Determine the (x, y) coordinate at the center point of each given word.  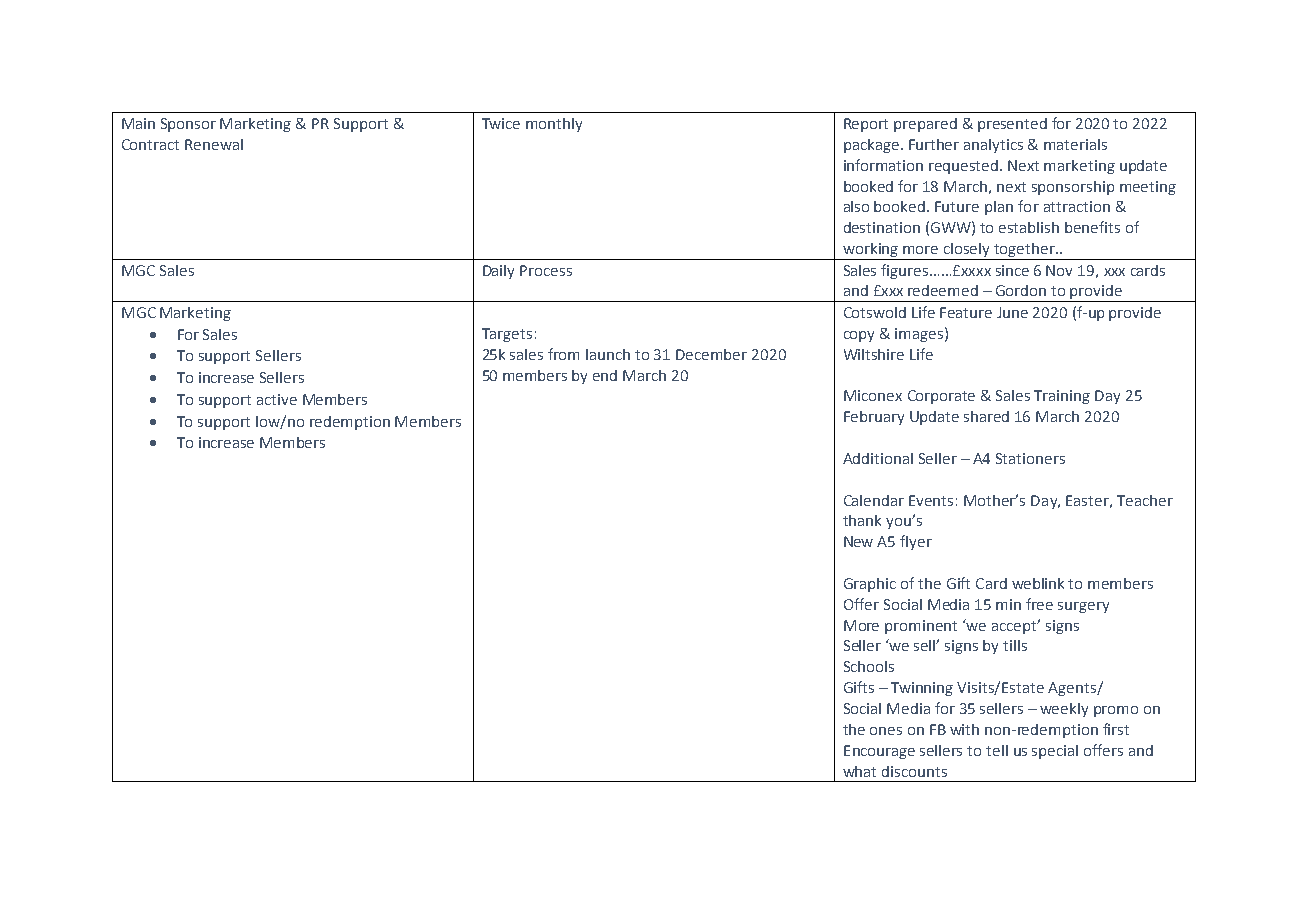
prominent (921, 627)
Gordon (1021, 290)
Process (546, 270)
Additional (878, 458)
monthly (554, 125)
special (1055, 752)
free (1039, 604)
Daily (498, 272)
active (277, 399)
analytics (993, 146)
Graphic (870, 585)
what (859, 771)
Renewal (214, 144)
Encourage (879, 752)
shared (986, 416)
